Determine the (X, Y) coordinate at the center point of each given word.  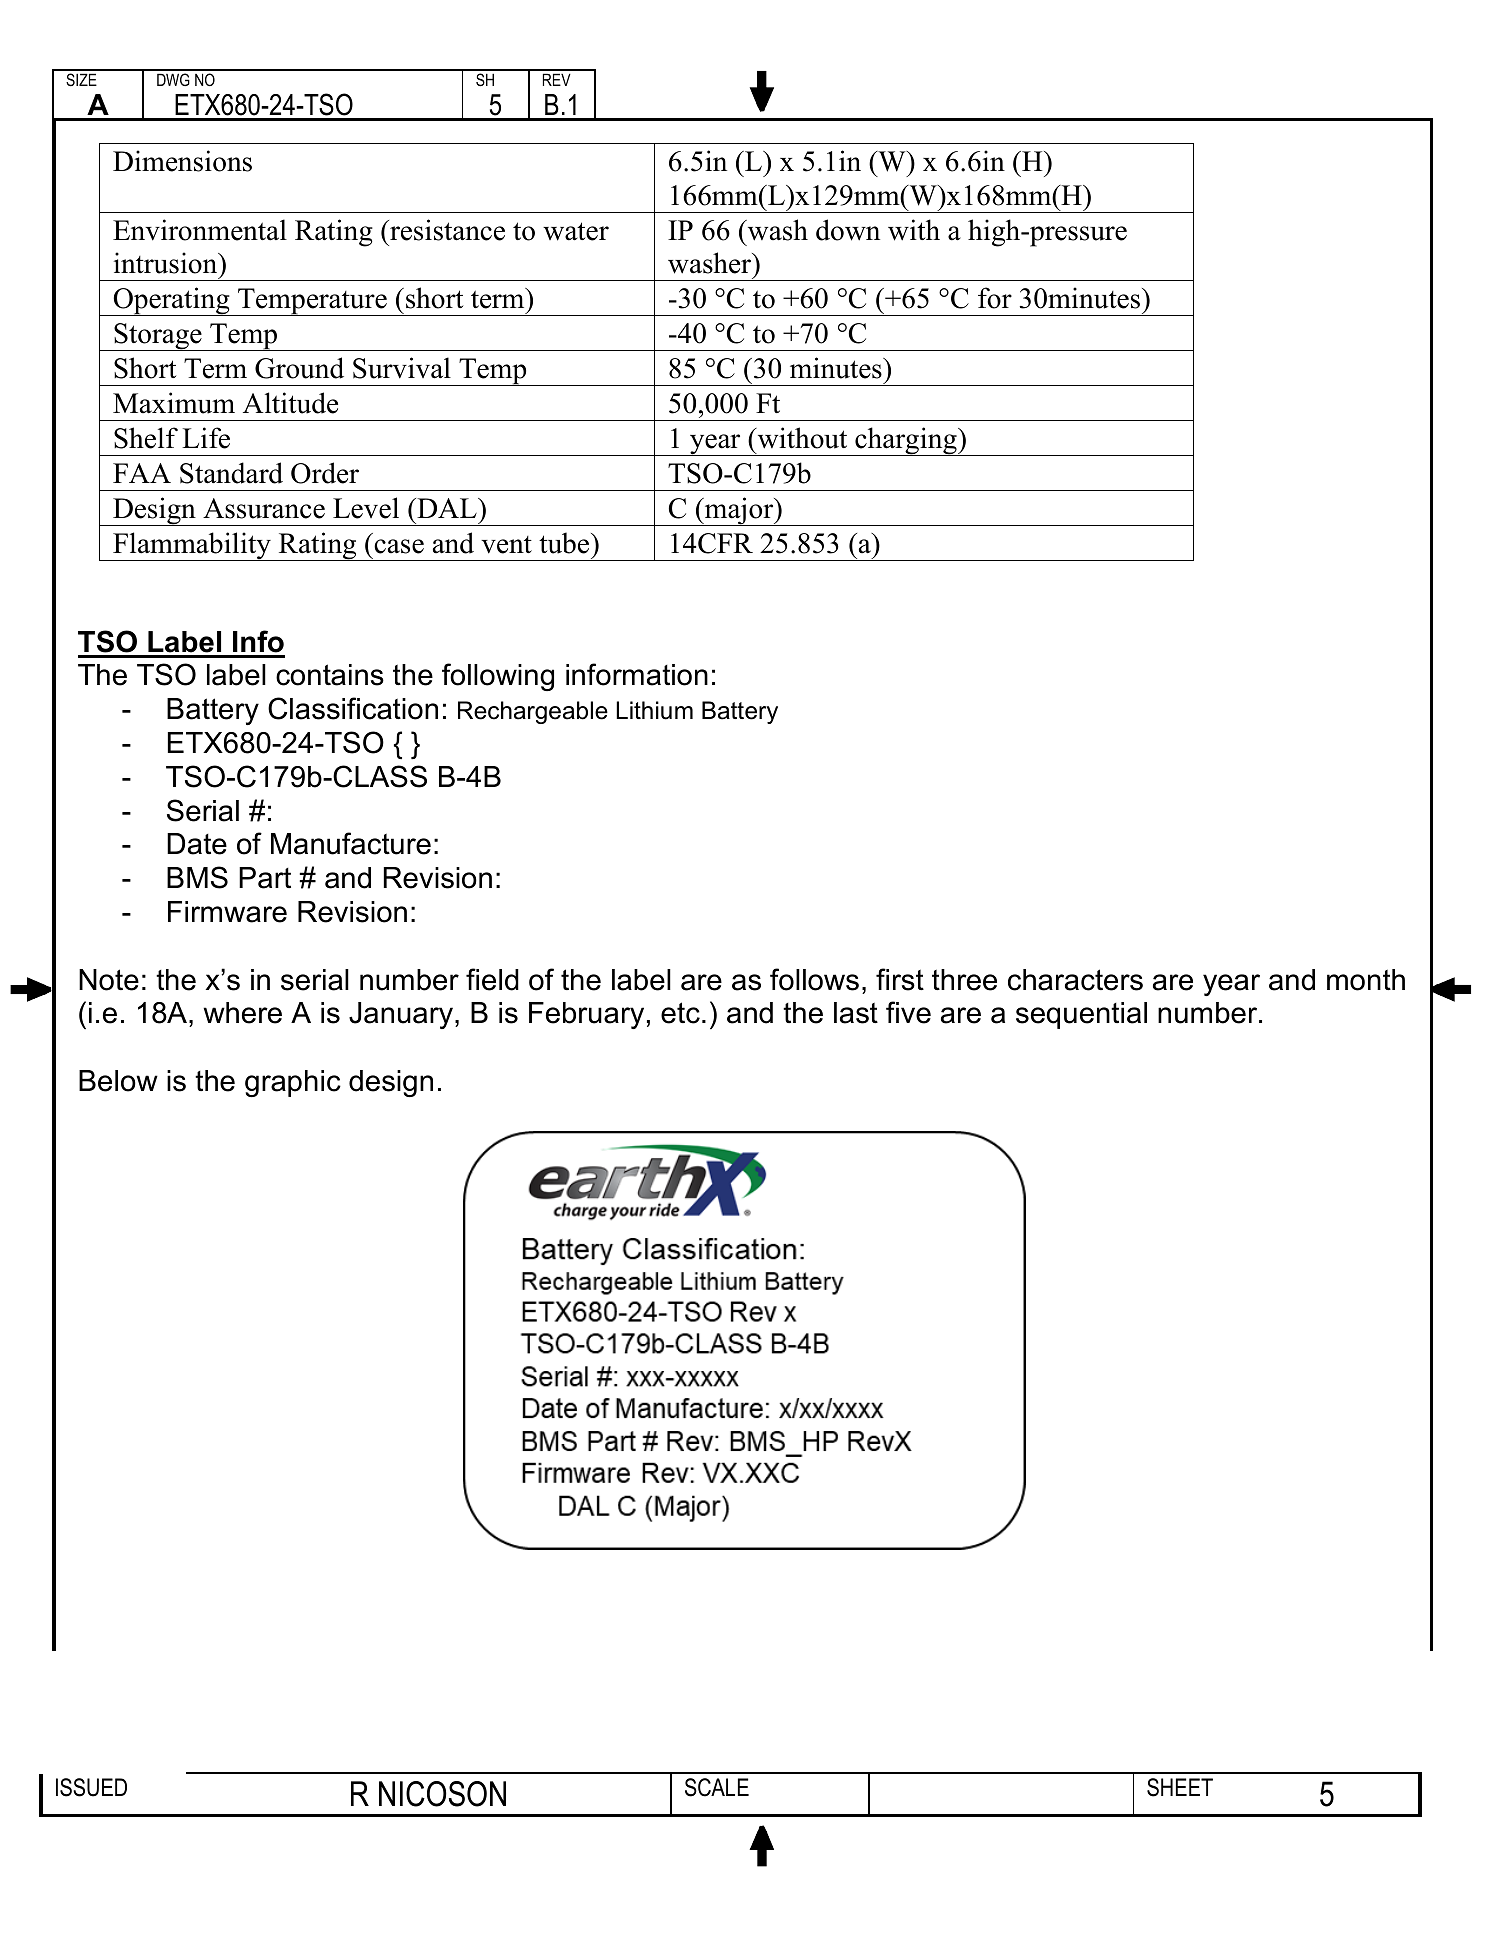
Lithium (654, 710)
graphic (293, 1083)
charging (906, 441)
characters (1075, 980)
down (848, 230)
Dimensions (182, 161)
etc (680, 1013)
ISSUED (91, 1787)
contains (330, 675)
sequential (1081, 1015)
